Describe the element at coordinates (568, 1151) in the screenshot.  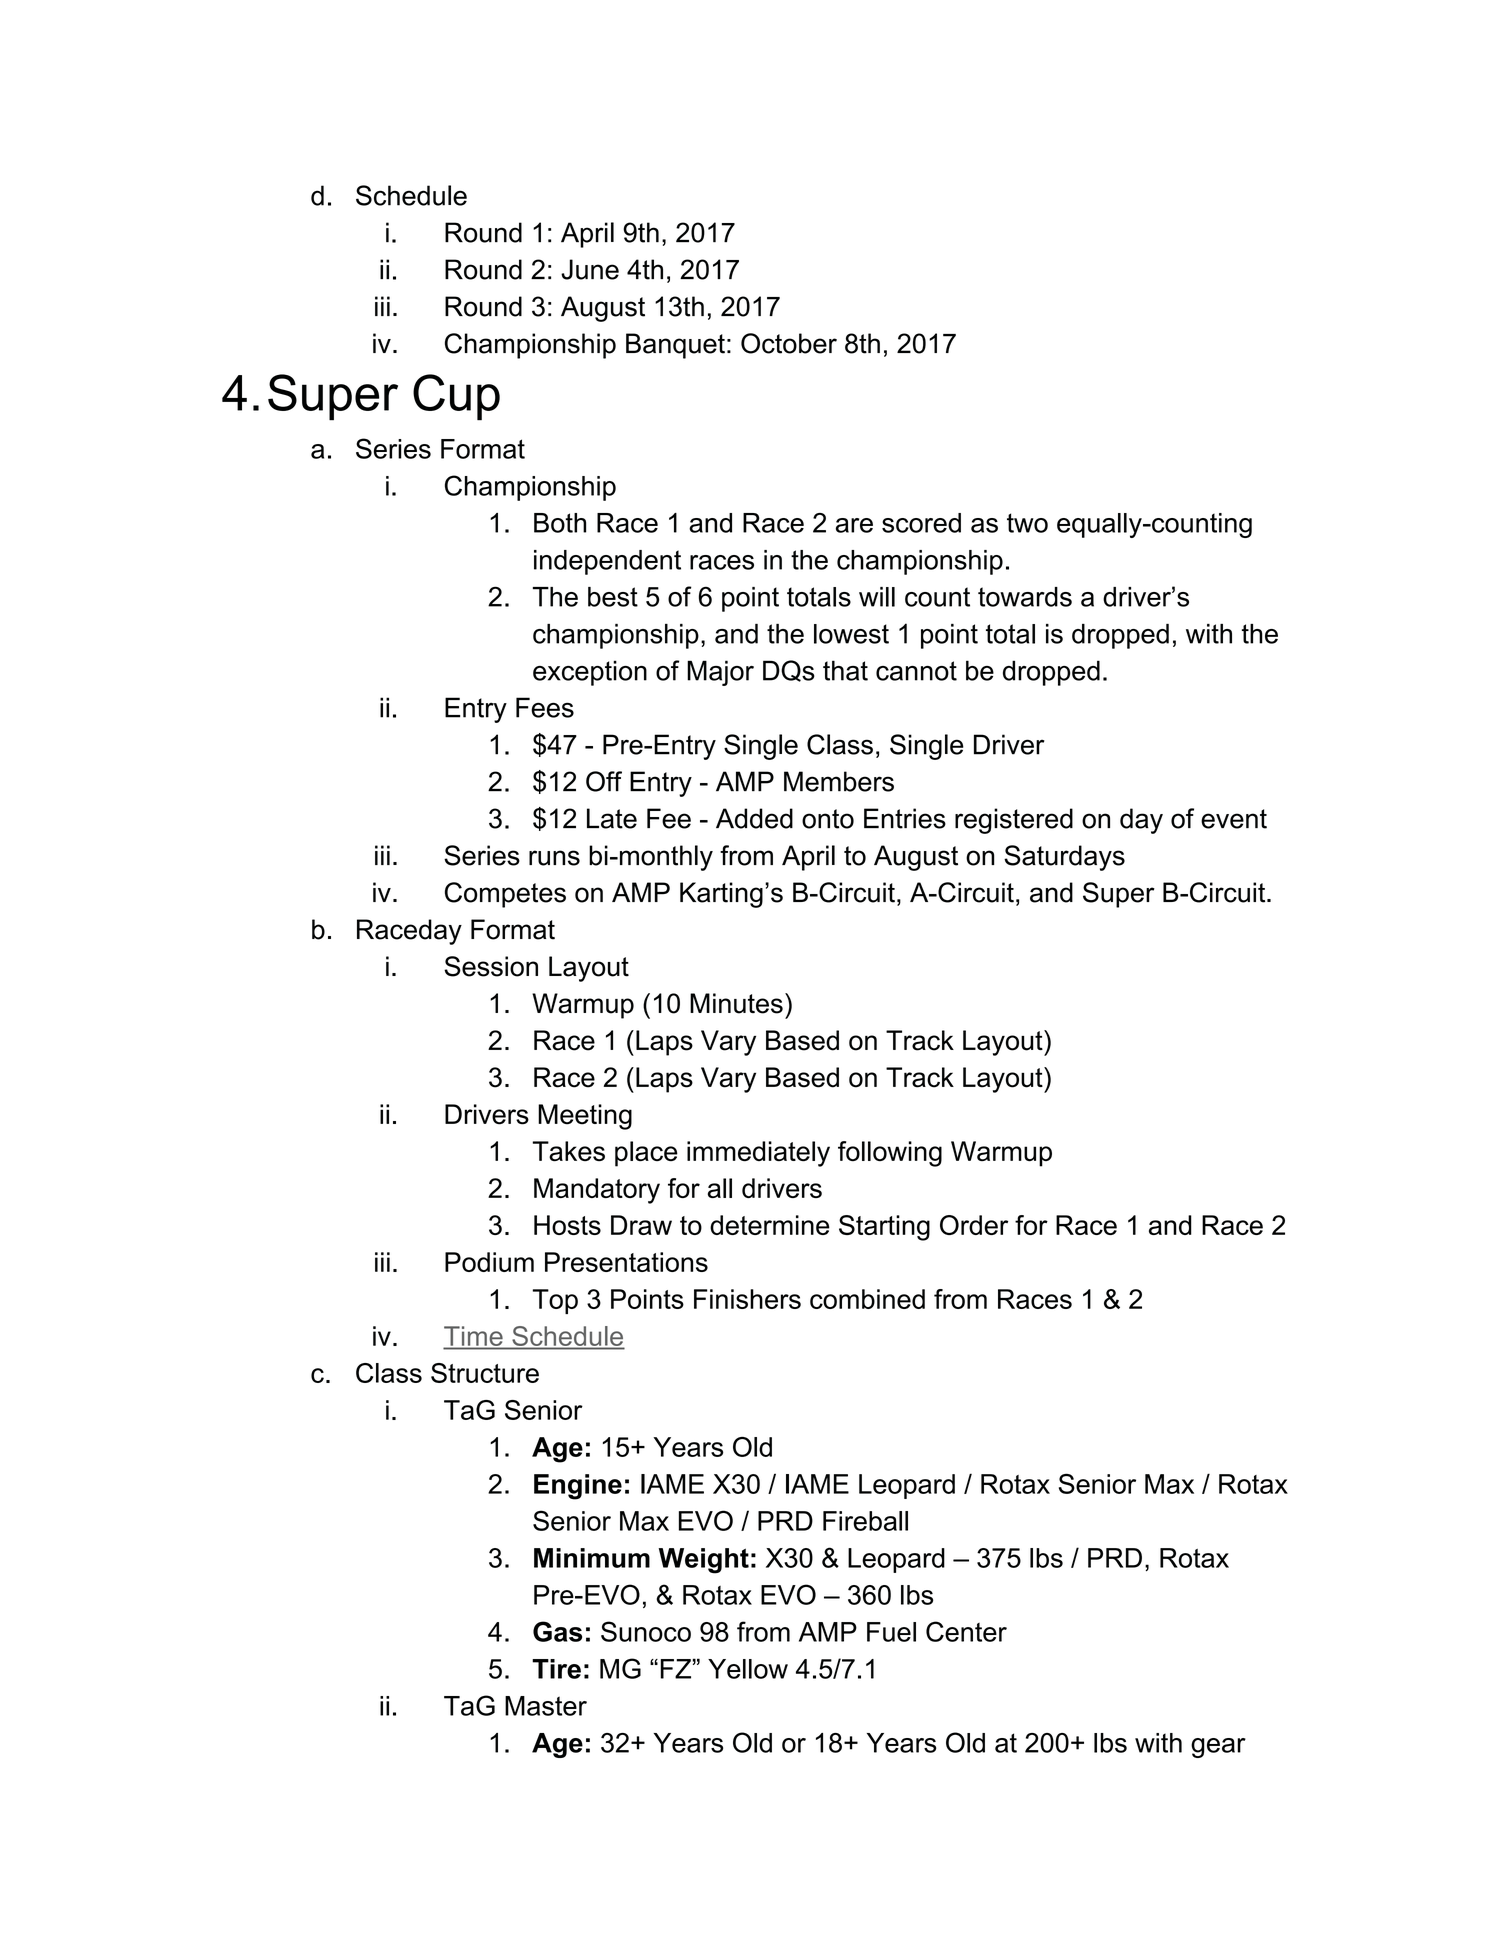
I see `Takes` at that location.
